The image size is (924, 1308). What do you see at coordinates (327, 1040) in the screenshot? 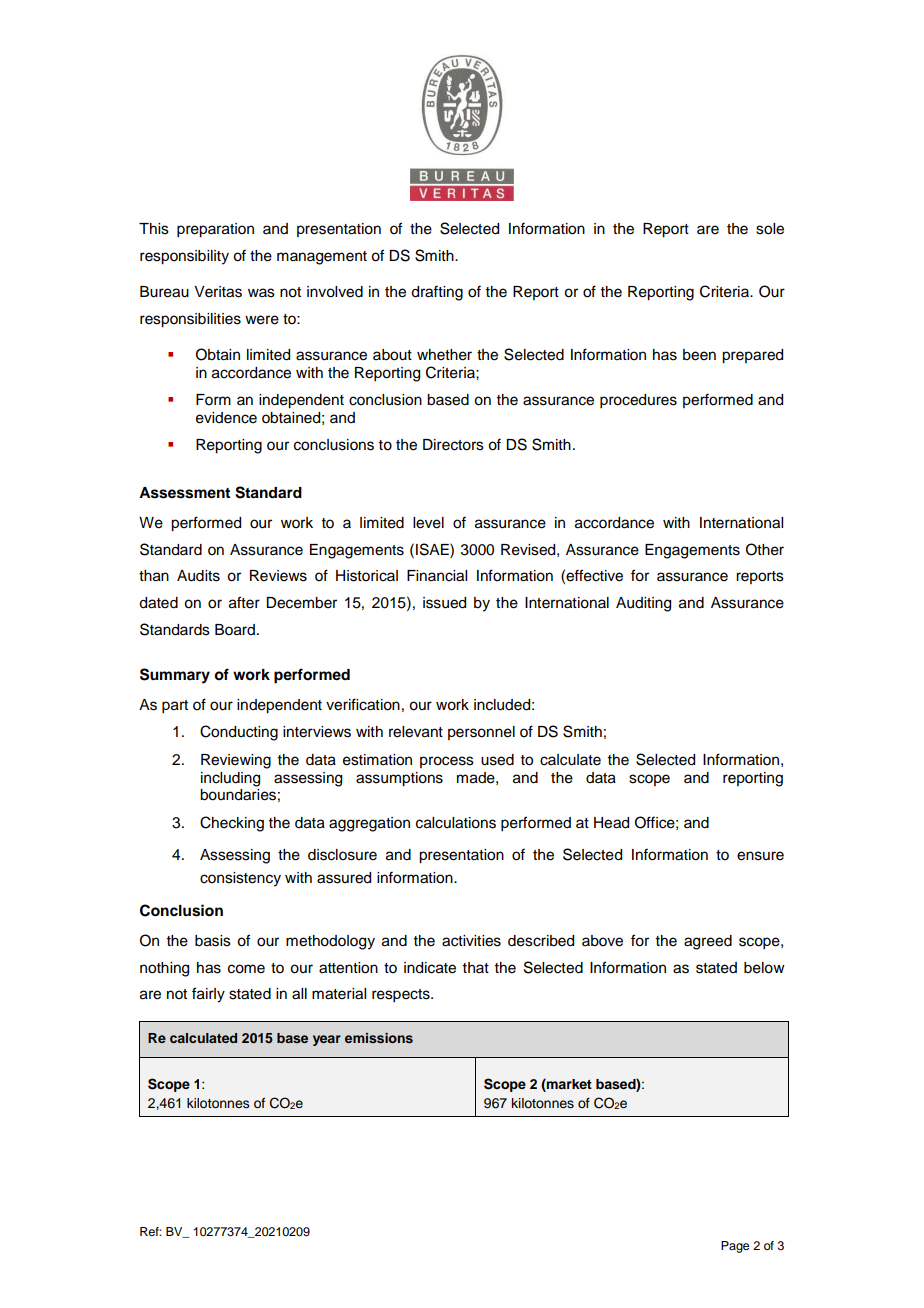
I see `year` at bounding box center [327, 1040].
